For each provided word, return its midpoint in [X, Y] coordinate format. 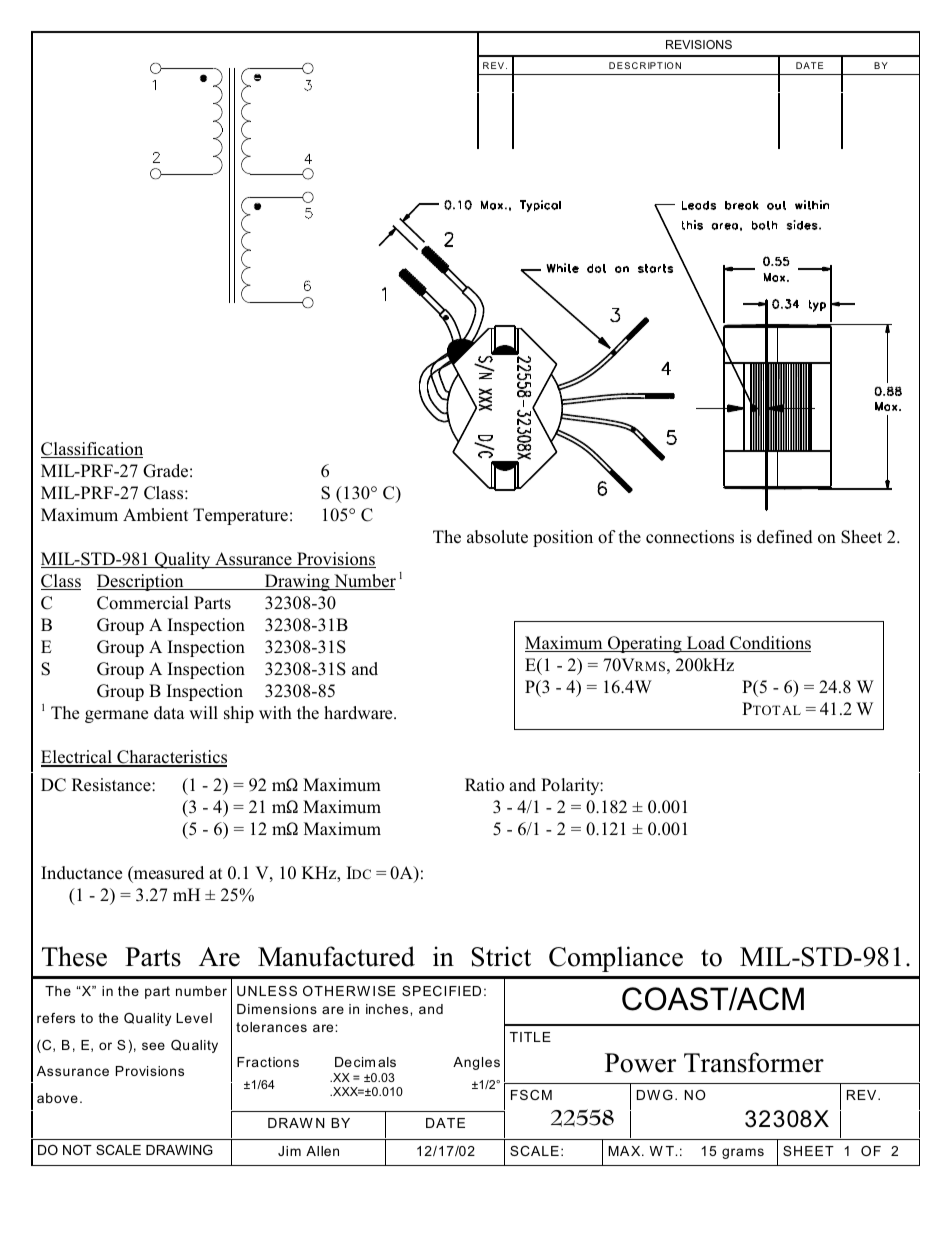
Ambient [155, 515]
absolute [497, 537]
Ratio [484, 785]
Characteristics [171, 758]
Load [706, 644]
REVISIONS [699, 44]
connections [690, 537]
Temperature [240, 516]
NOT [77, 1150]
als [387, 1062]
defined [785, 537]
